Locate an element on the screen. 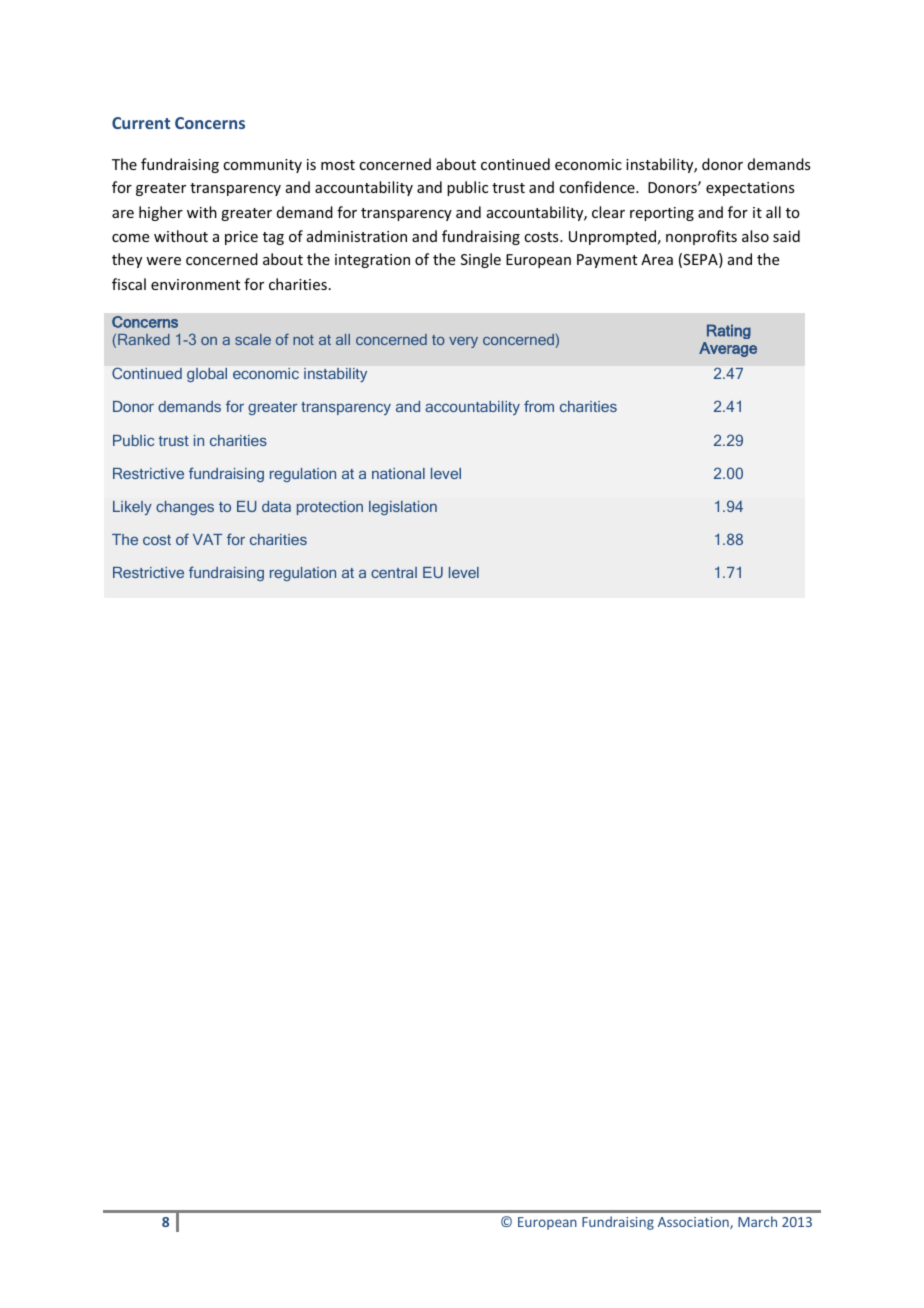 The height and width of the screenshot is (1308, 924). community is located at coordinates (262, 166).
